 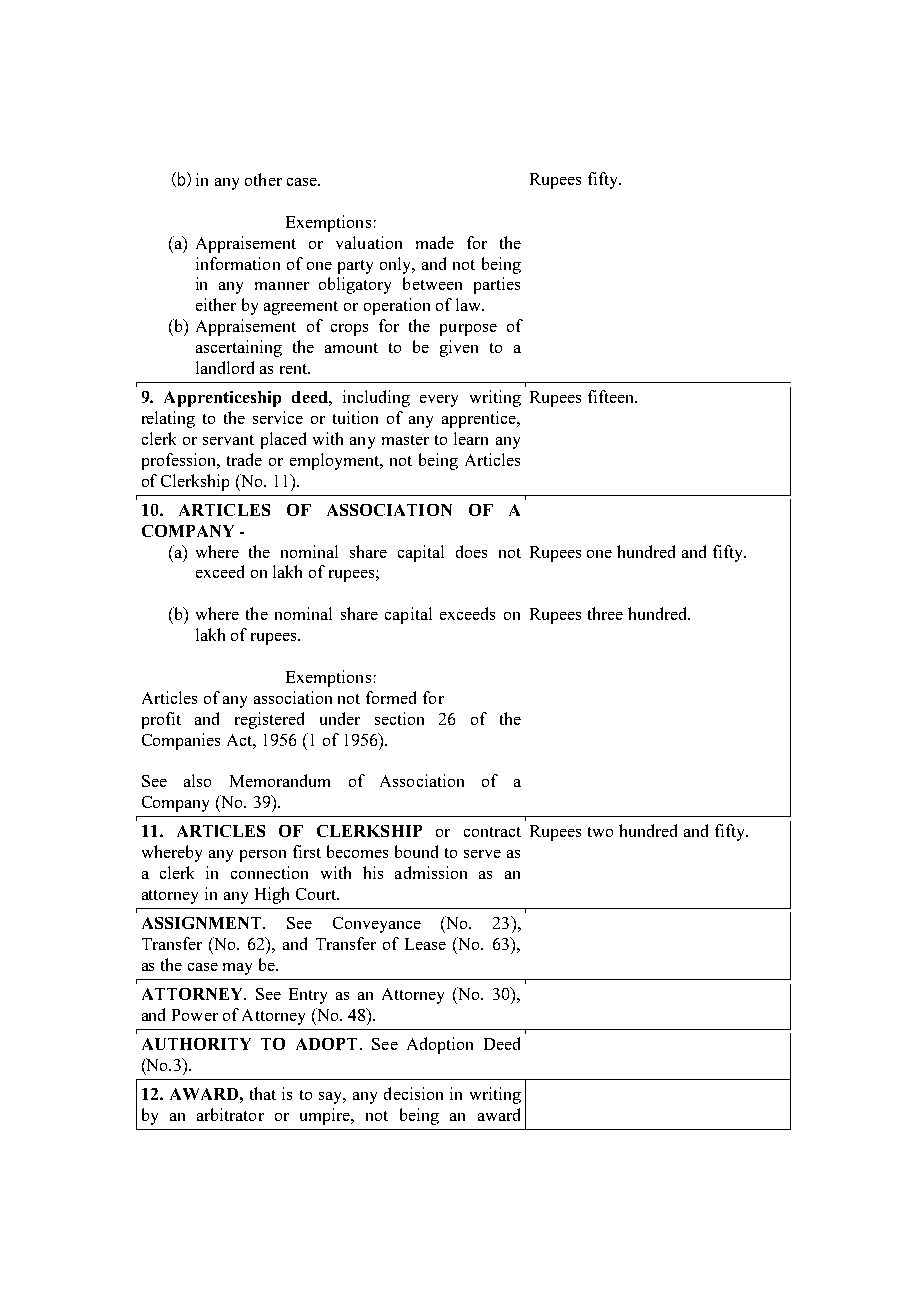 I want to click on trade, so click(x=244, y=459).
